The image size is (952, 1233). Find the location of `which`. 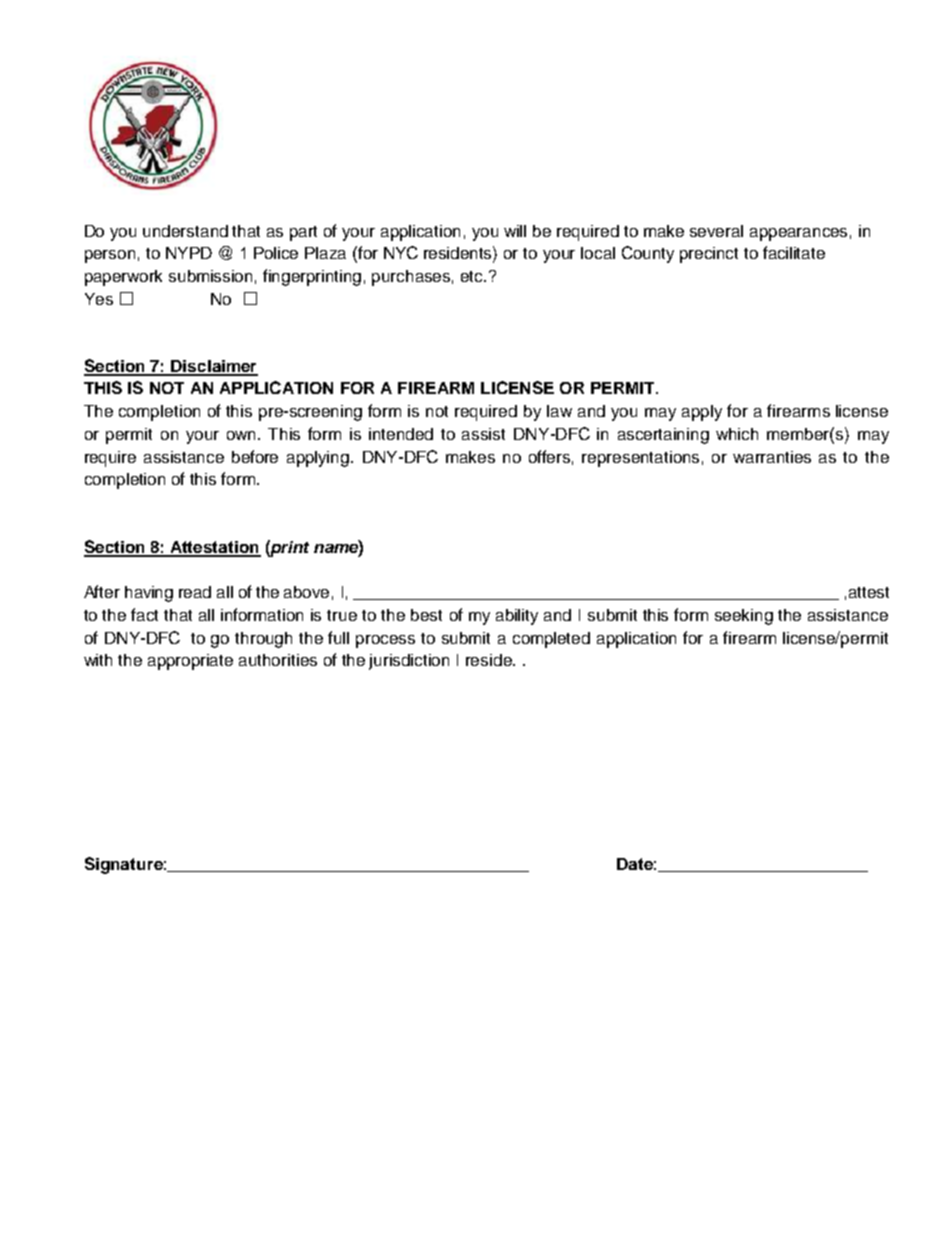

which is located at coordinates (737, 434).
